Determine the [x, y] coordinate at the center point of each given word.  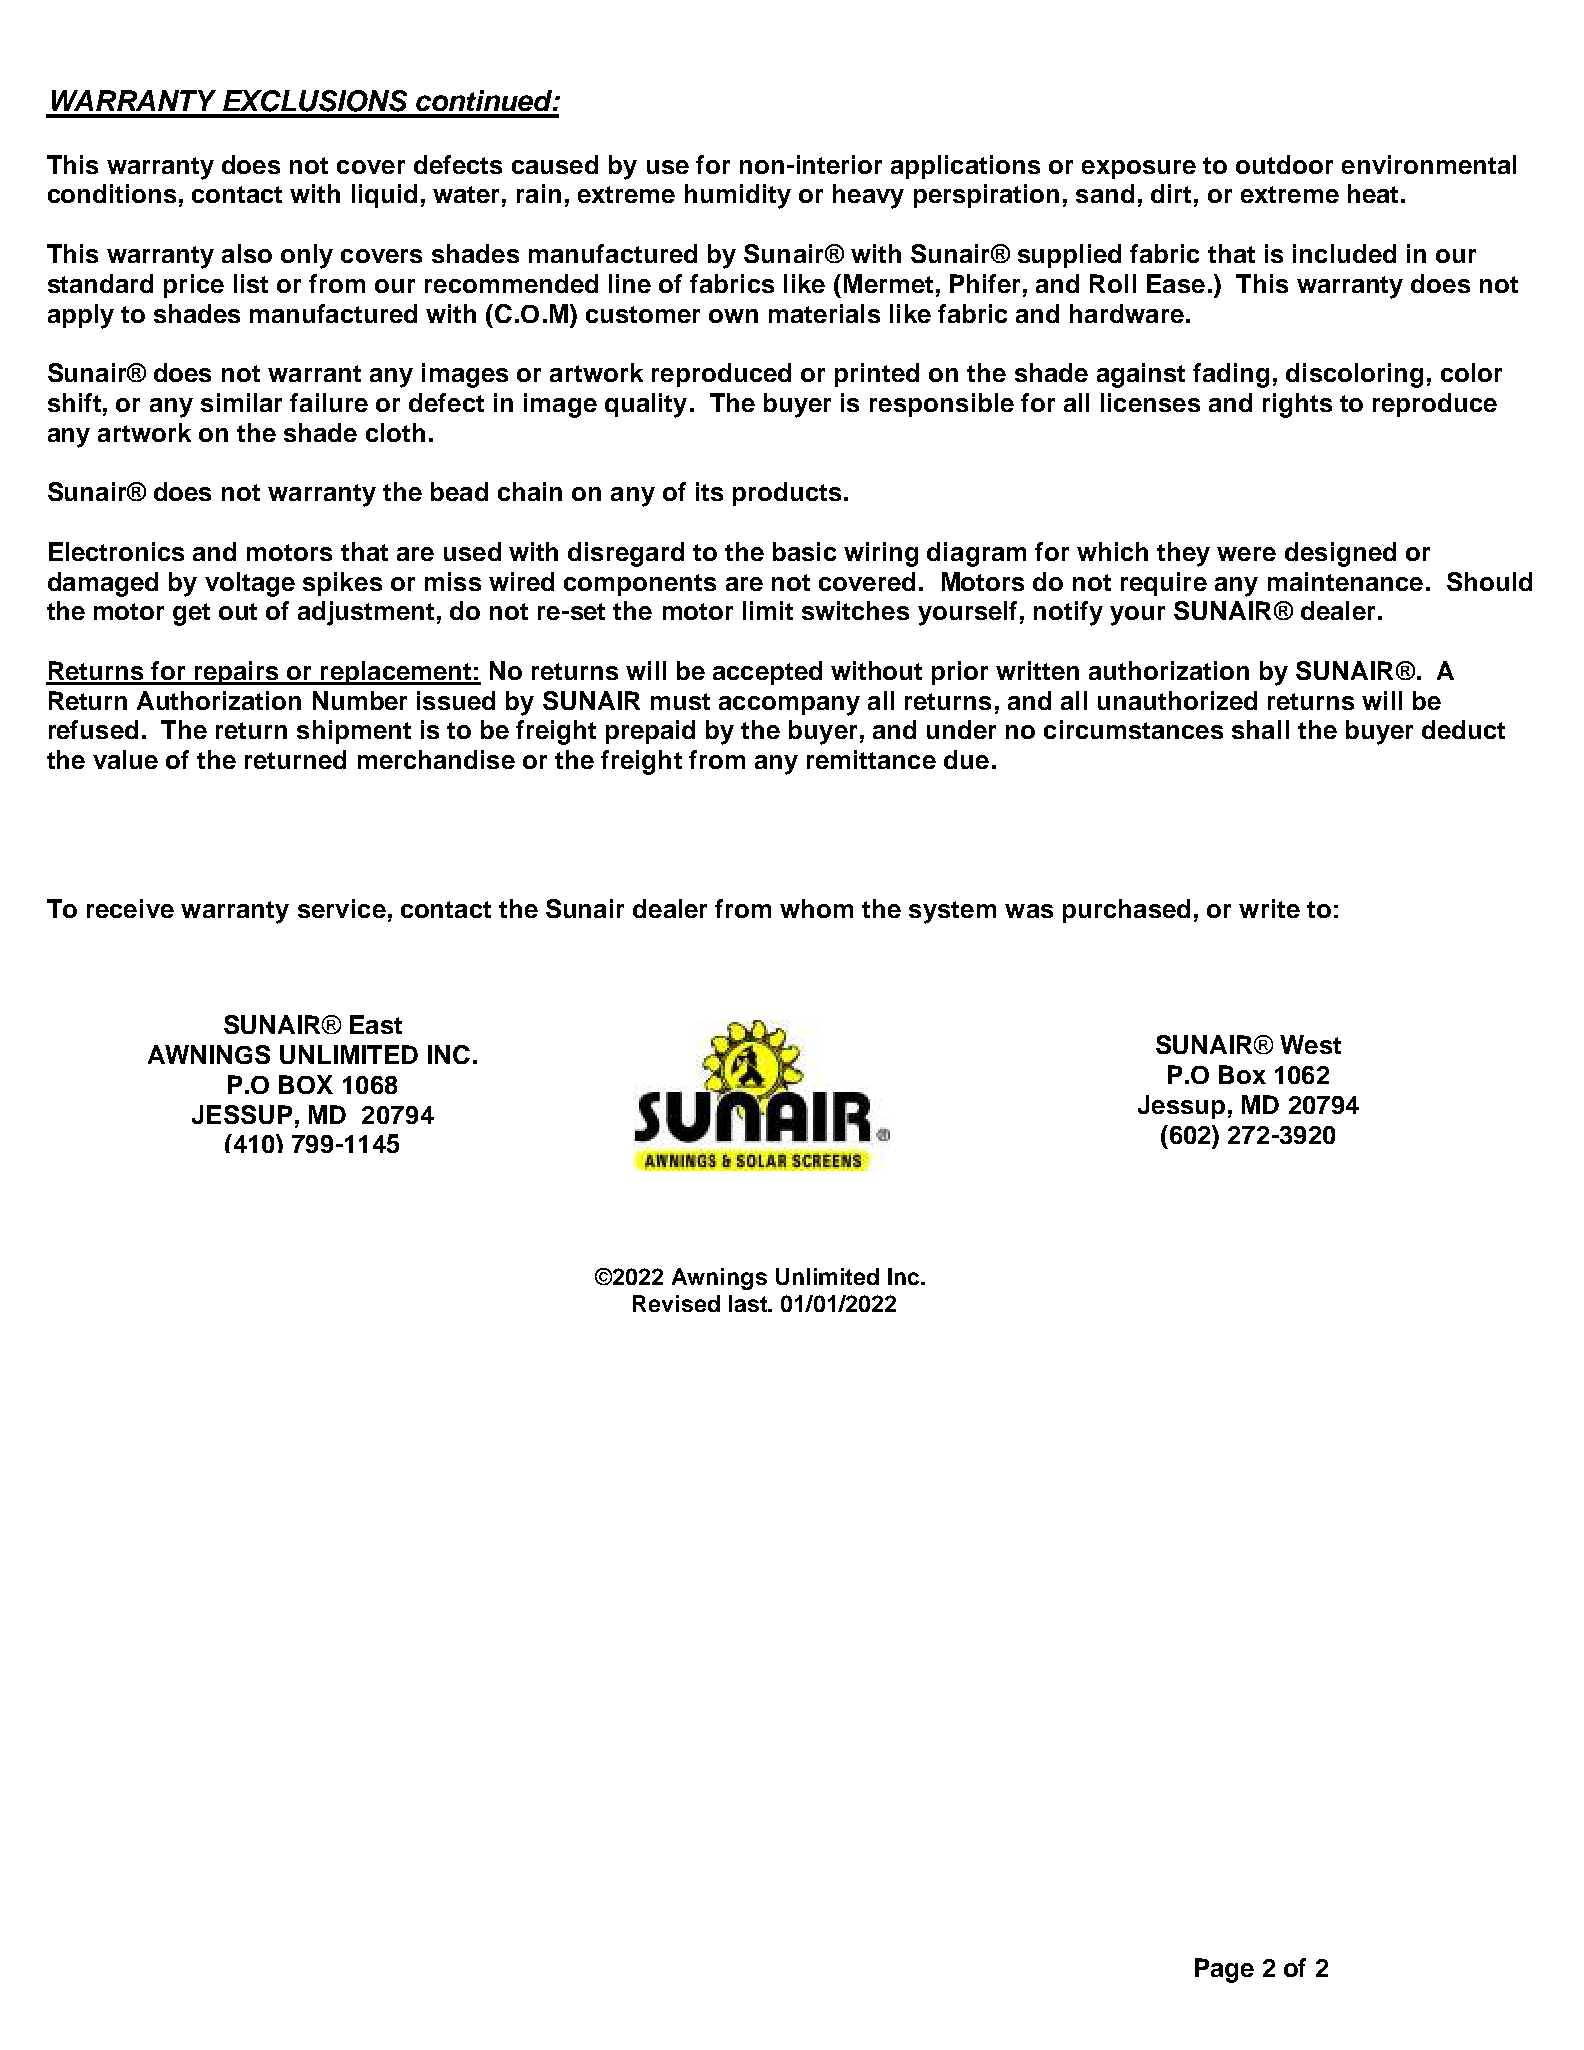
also [247, 253]
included [1344, 253]
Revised [676, 1303]
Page [1224, 1970]
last [749, 1303]
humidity [738, 196]
